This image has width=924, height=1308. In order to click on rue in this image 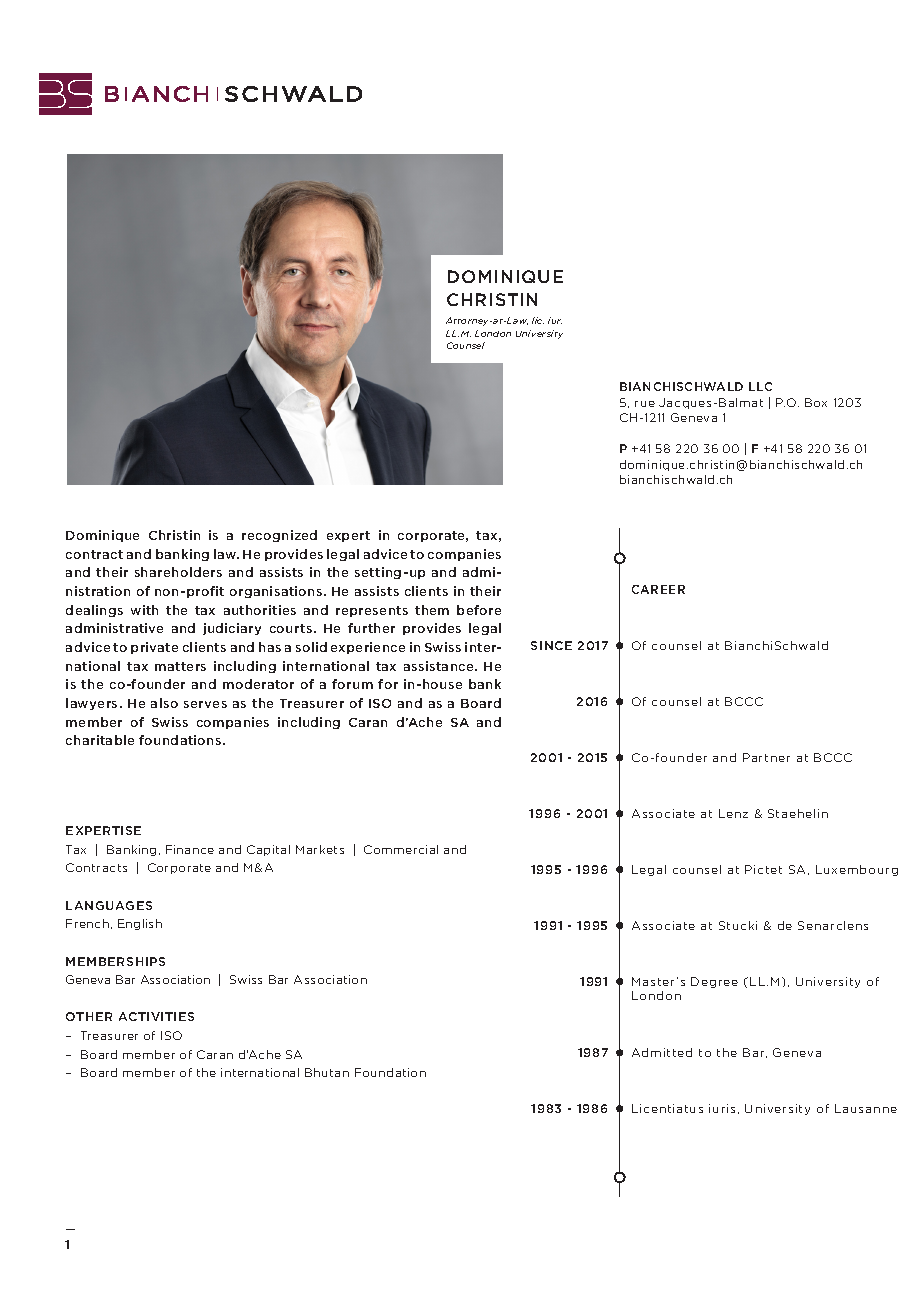, I will do `click(645, 404)`.
